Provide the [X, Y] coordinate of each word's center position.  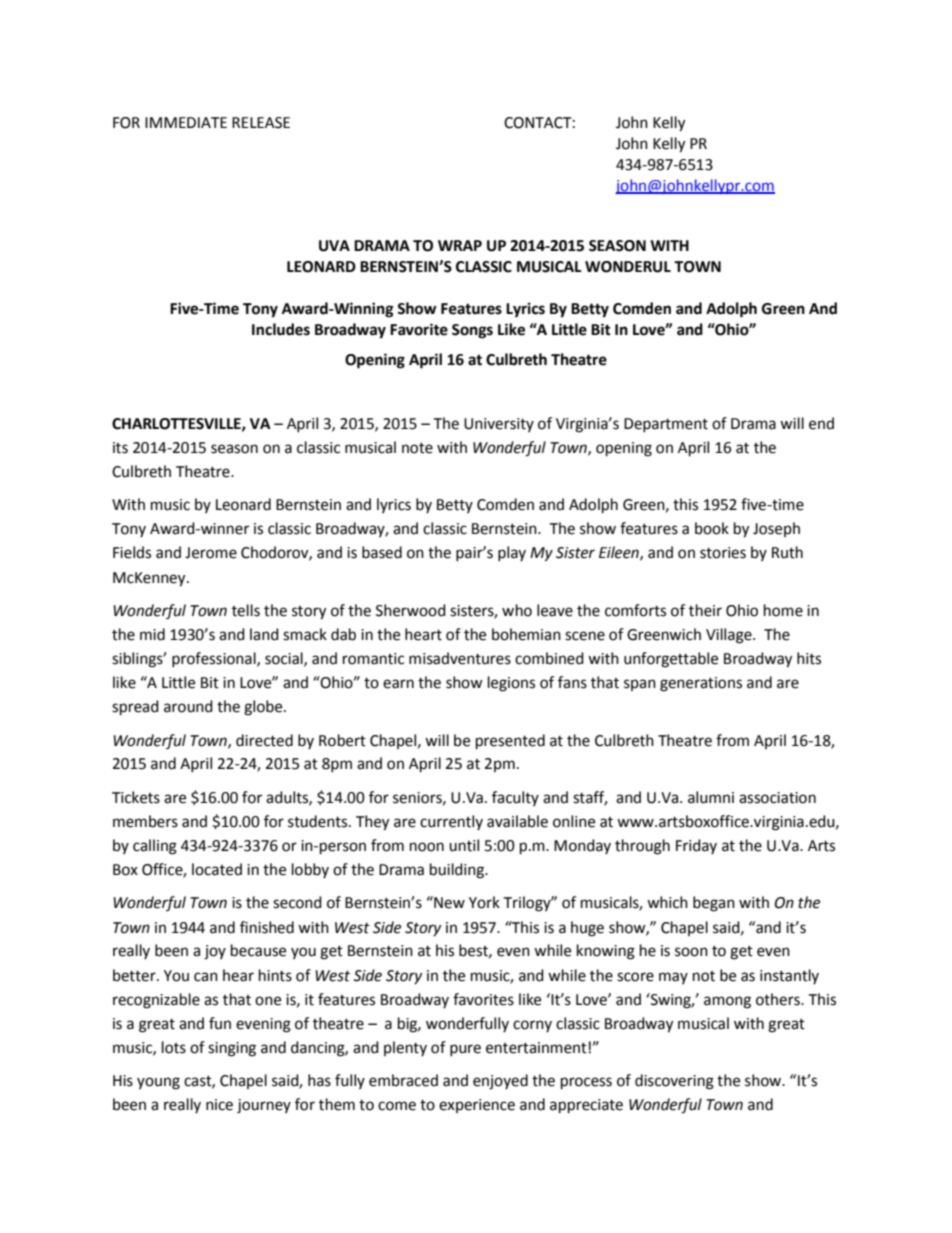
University [499, 425]
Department [666, 425]
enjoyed [500, 1082]
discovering [674, 1082]
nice [219, 1105]
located [217, 869]
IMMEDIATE [186, 122]
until [464, 845]
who [517, 610]
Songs [472, 331]
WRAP [460, 245]
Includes [281, 329]
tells [246, 610]
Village [730, 636]
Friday [696, 846]
